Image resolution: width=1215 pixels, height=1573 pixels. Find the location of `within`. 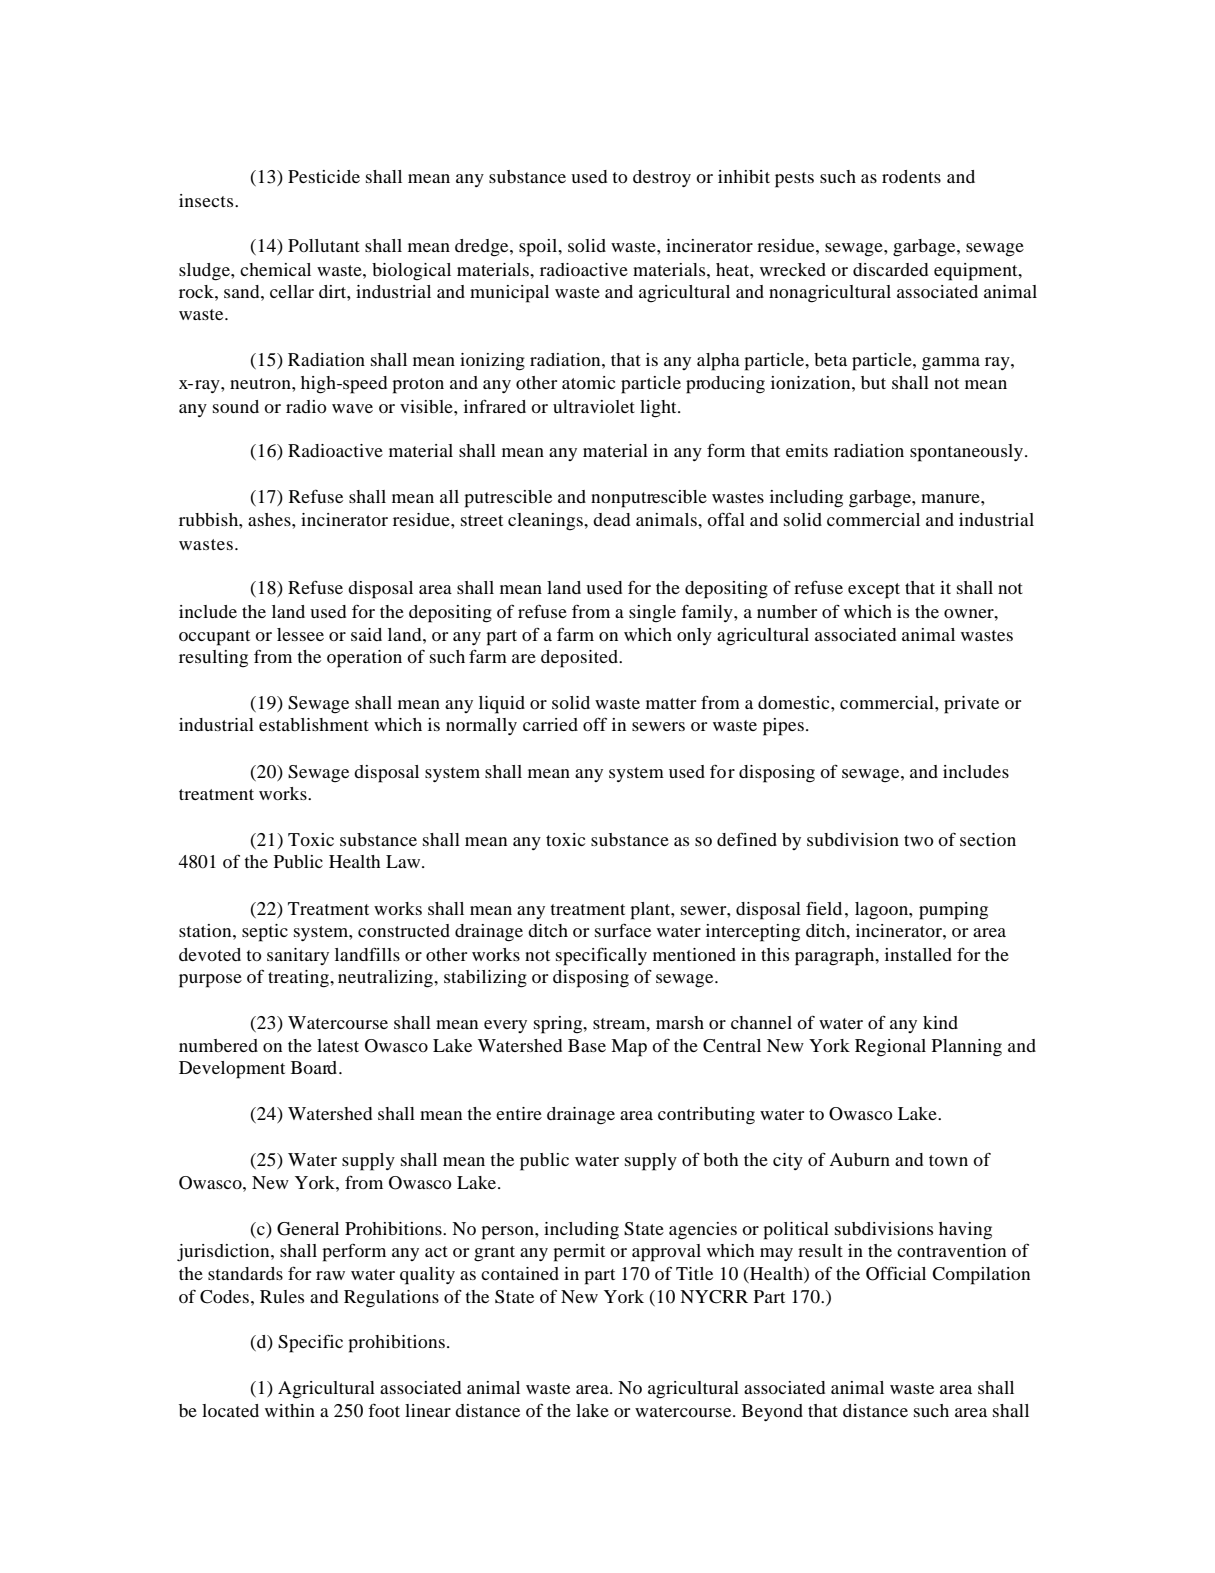

within is located at coordinates (290, 1410).
